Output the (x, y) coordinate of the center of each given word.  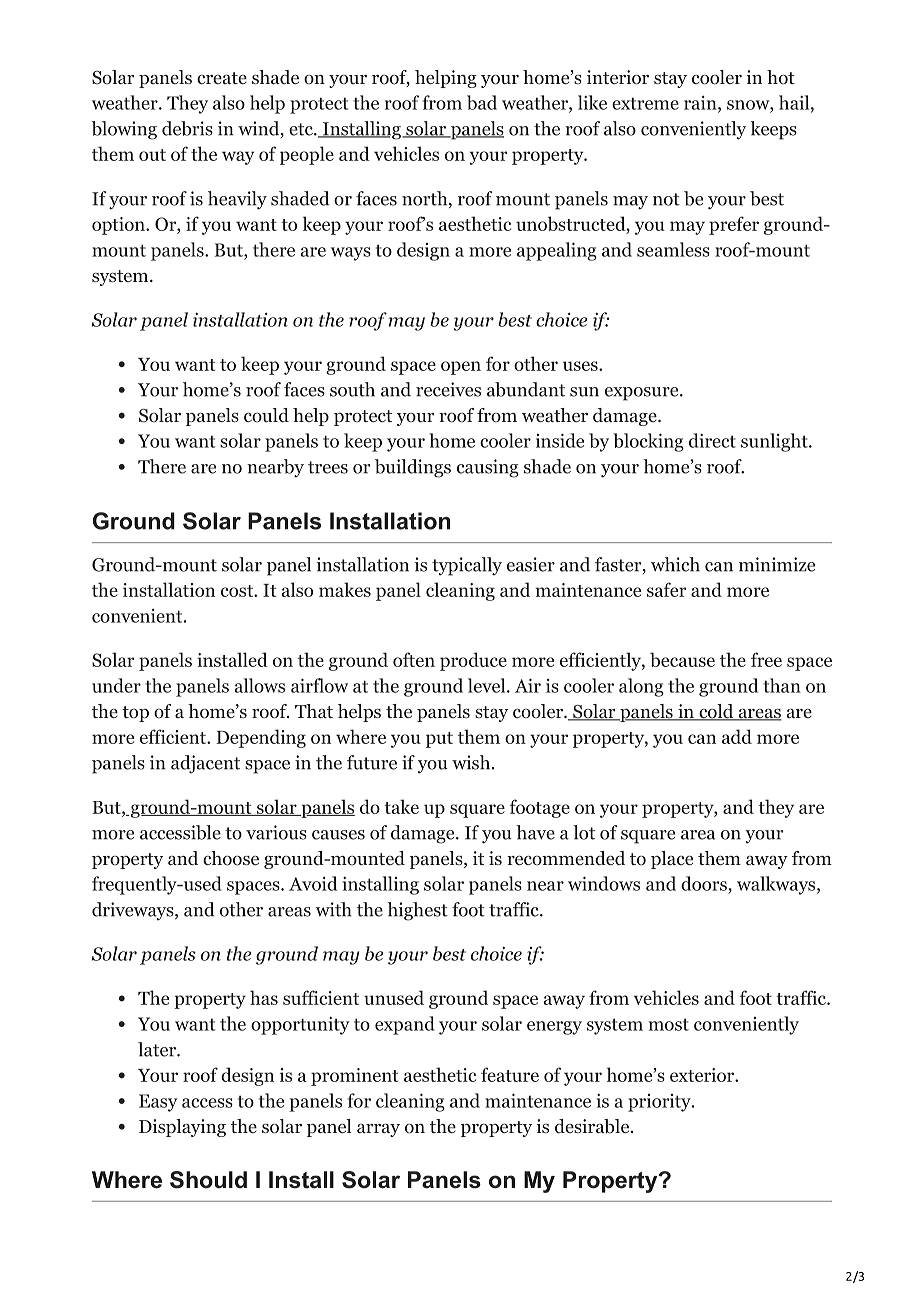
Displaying (182, 1128)
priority (660, 1103)
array (378, 1130)
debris (187, 128)
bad (482, 102)
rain (700, 103)
